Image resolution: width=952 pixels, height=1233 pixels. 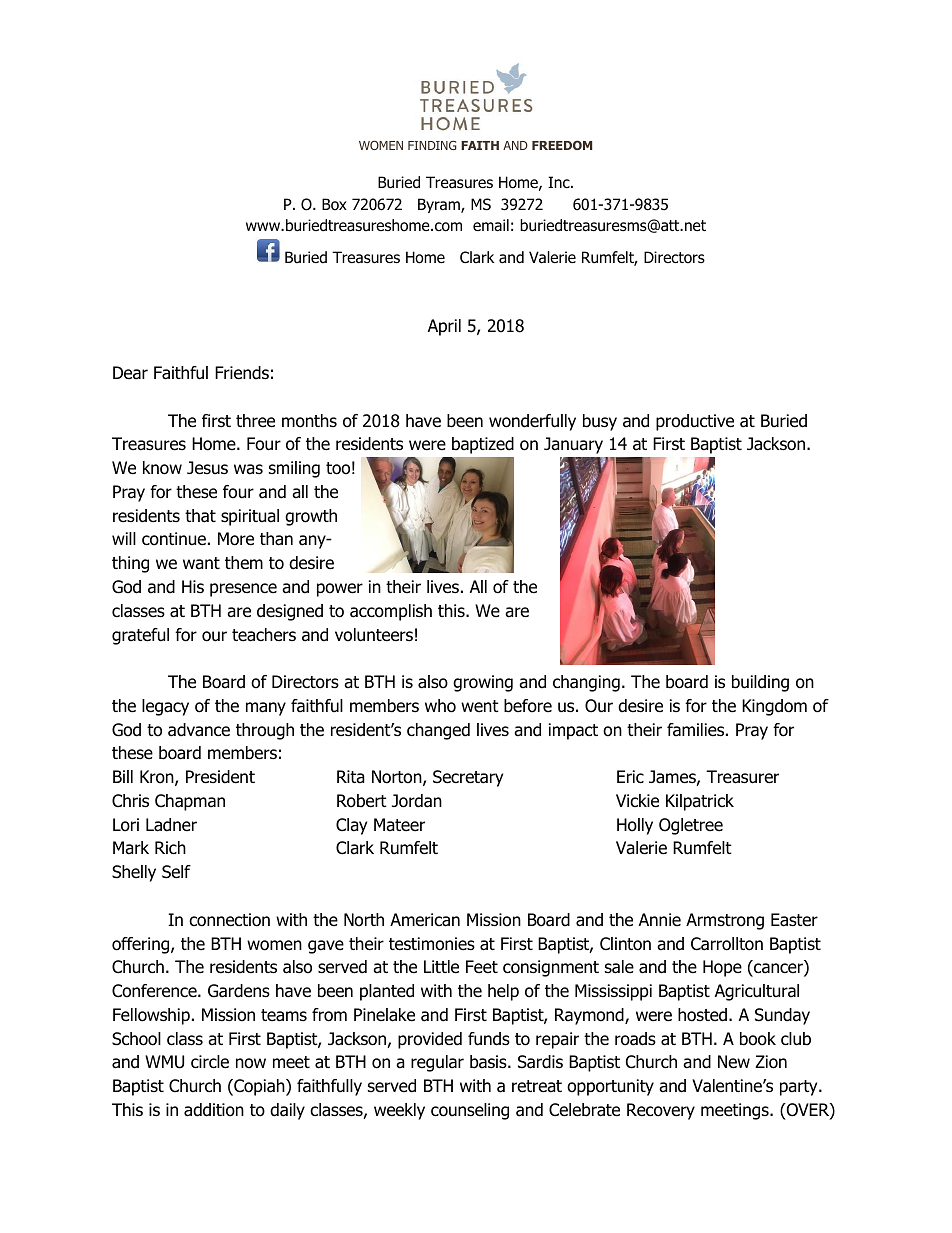 What do you see at coordinates (334, 204) in the image?
I see `Box` at bounding box center [334, 204].
